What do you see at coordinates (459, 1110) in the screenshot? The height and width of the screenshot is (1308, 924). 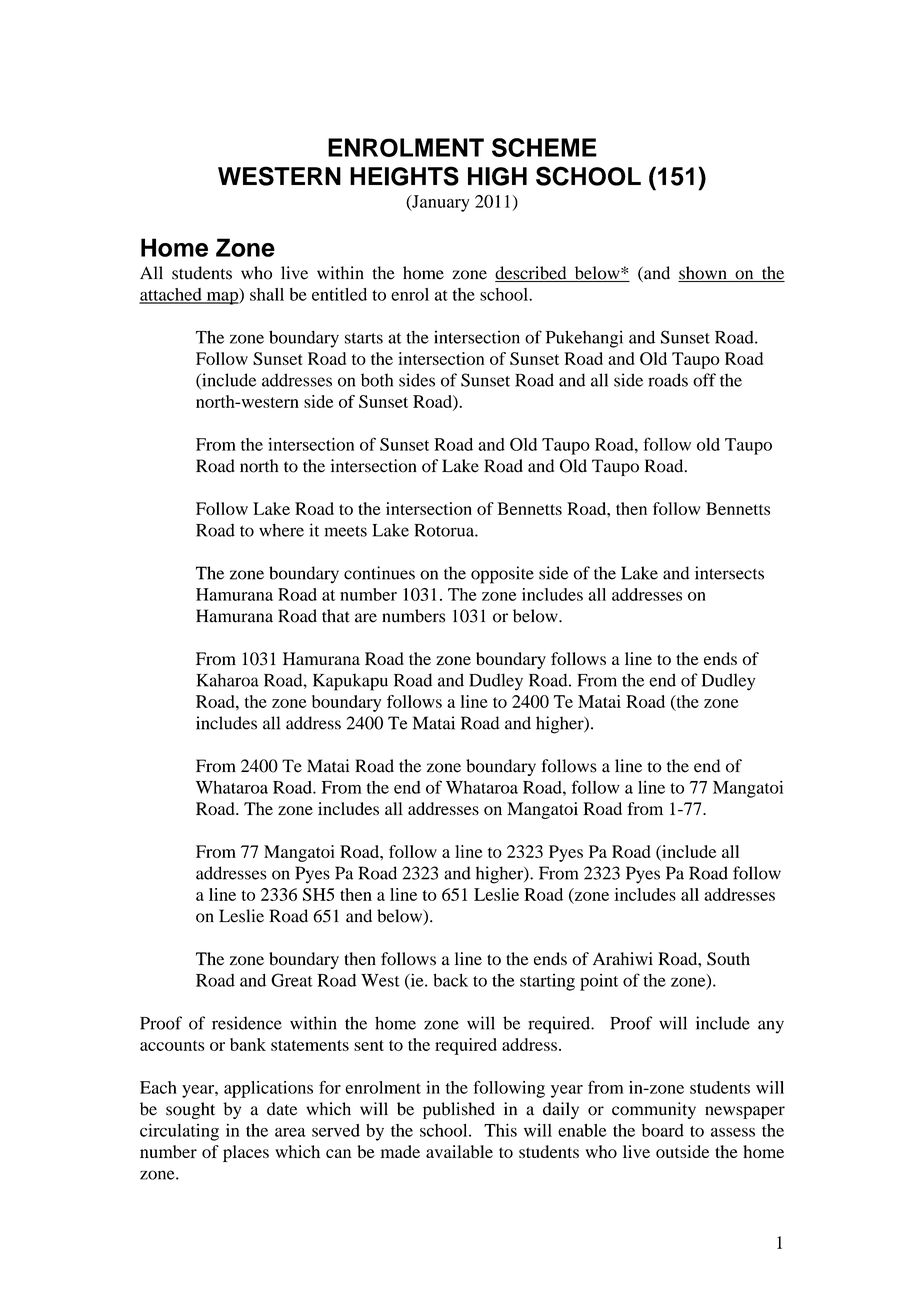 I see `published` at bounding box center [459, 1110].
